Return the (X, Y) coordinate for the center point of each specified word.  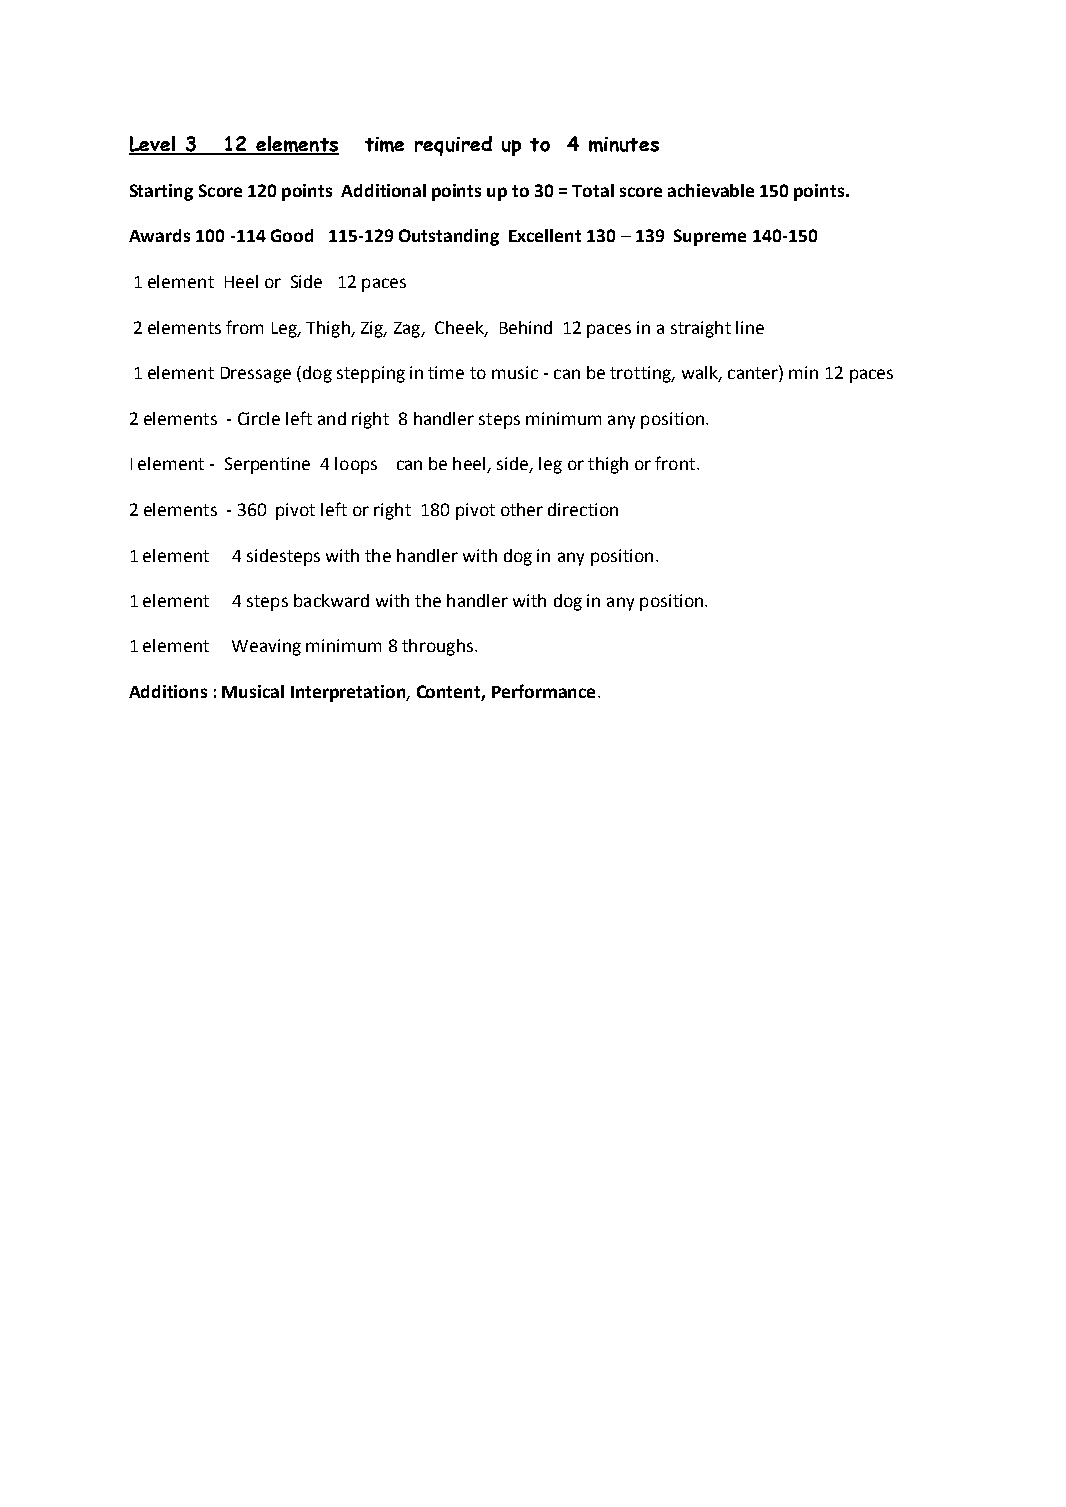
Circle (259, 418)
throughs (437, 647)
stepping (371, 374)
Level (153, 145)
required (453, 146)
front (676, 463)
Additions (168, 691)
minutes (624, 144)
